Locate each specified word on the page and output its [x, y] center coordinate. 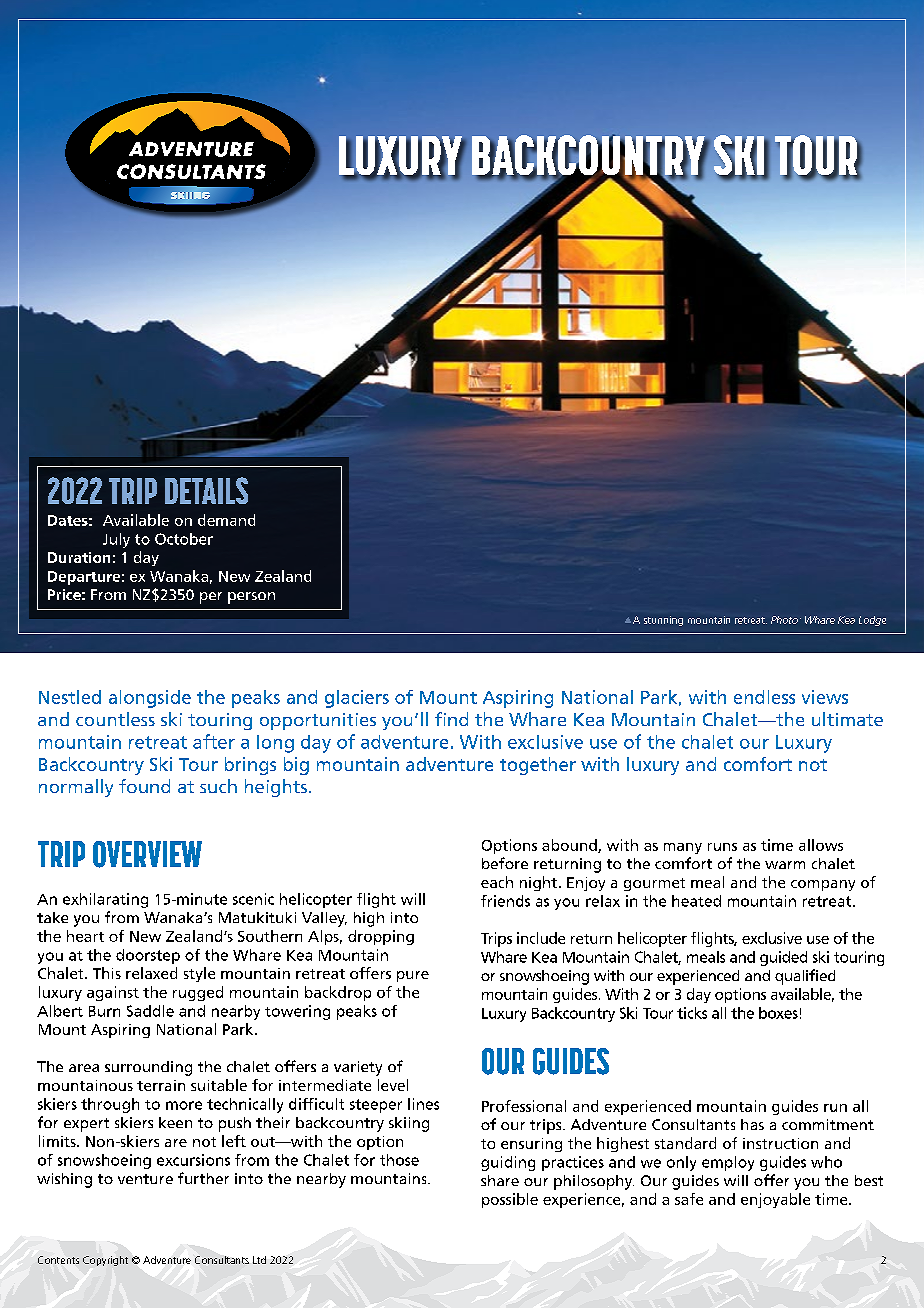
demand [226, 520]
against [113, 993]
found [144, 786]
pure [413, 976]
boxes [778, 1013]
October [184, 539]
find [451, 719]
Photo [784, 620]
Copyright [105, 1261]
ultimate [847, 719]
